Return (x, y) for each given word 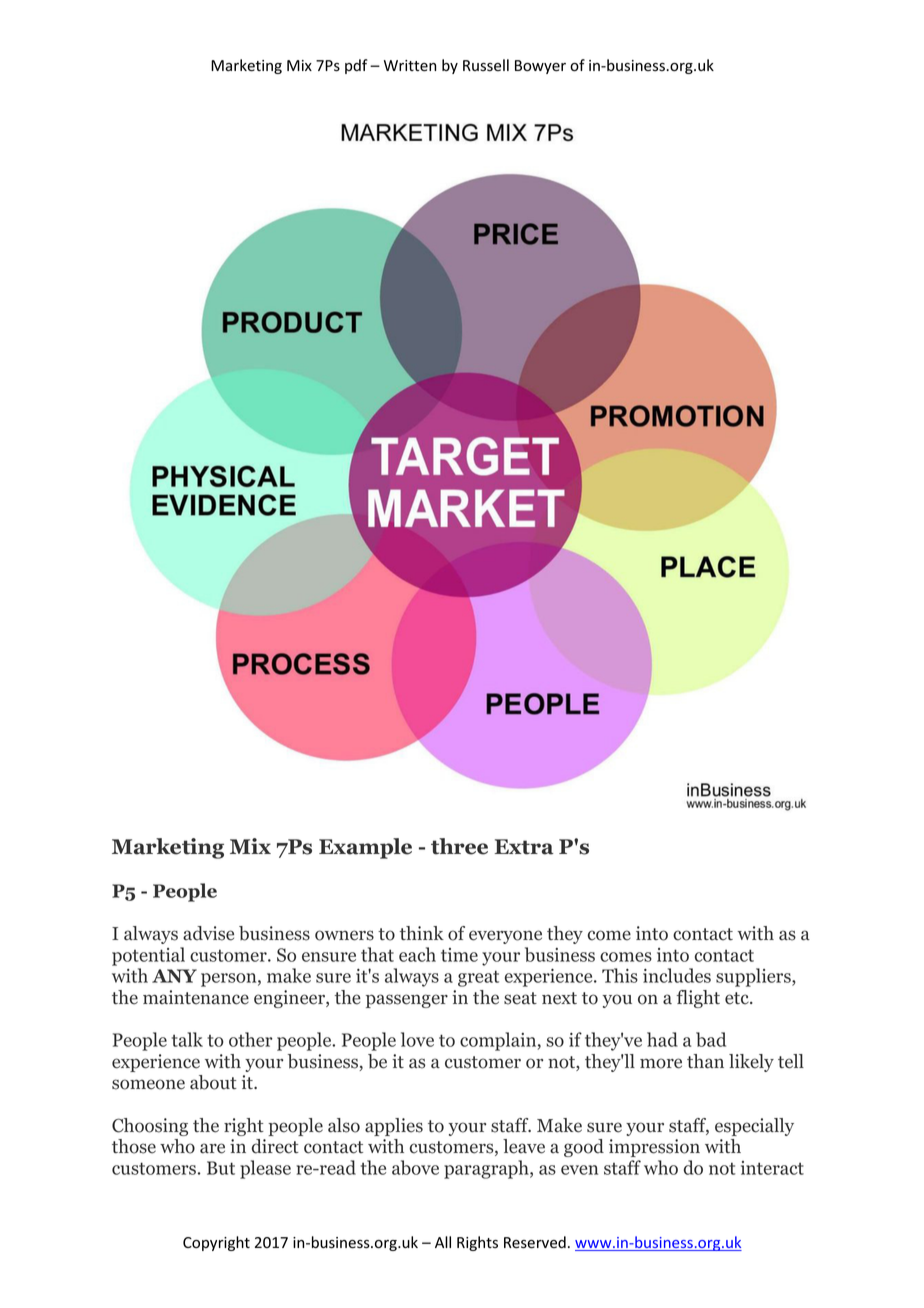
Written (410, 66)
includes (677, 975)
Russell (486, 65)
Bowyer (540, 67)
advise (208, 933)
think (422, 933)
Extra (524, 847)
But (221, 1168)
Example (365, 848)
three (459, 846)
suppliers (754, 977)
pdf (356, 66)
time (459, 955)
